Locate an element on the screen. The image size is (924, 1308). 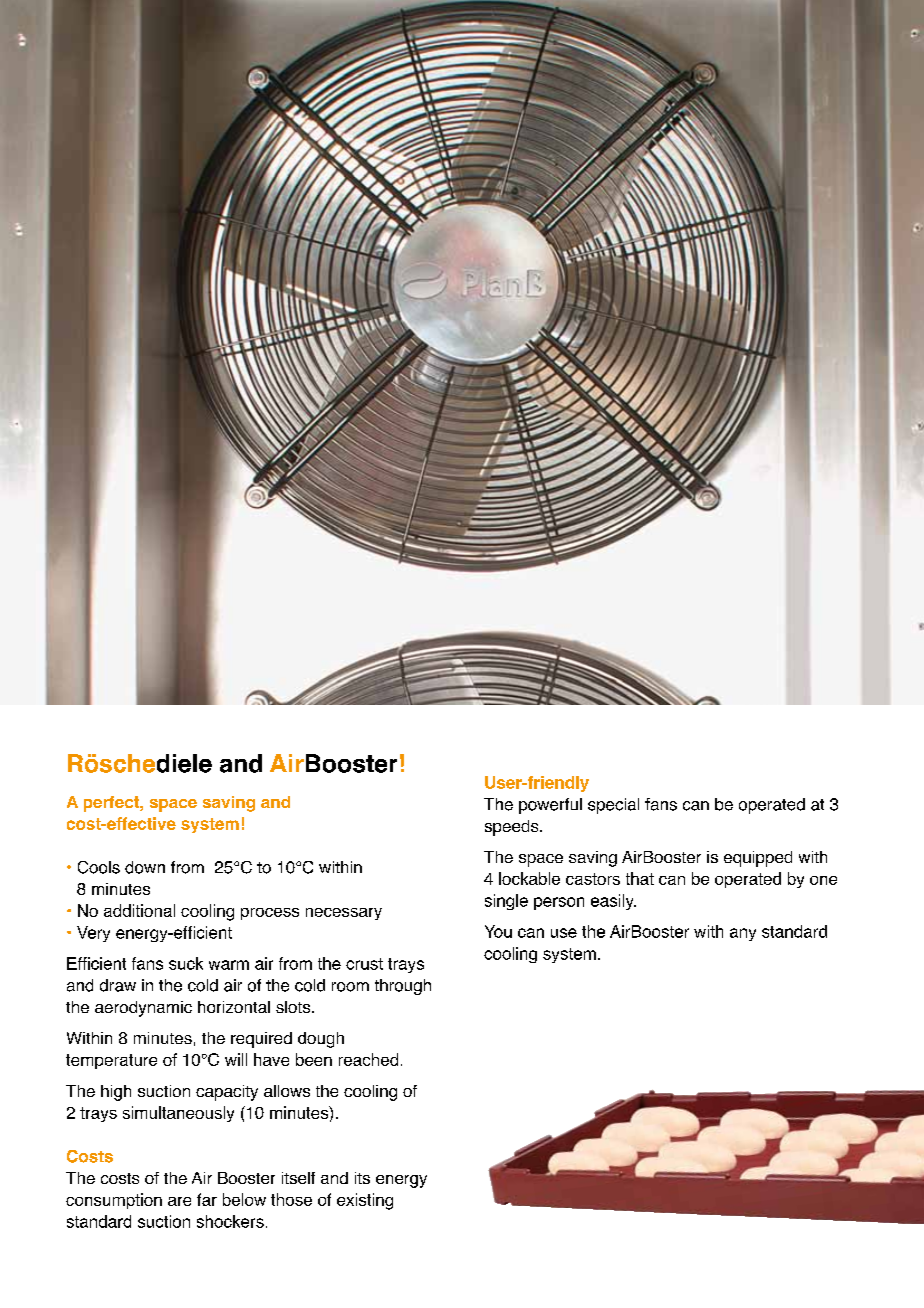
special is located at coordinates (613, 806).
